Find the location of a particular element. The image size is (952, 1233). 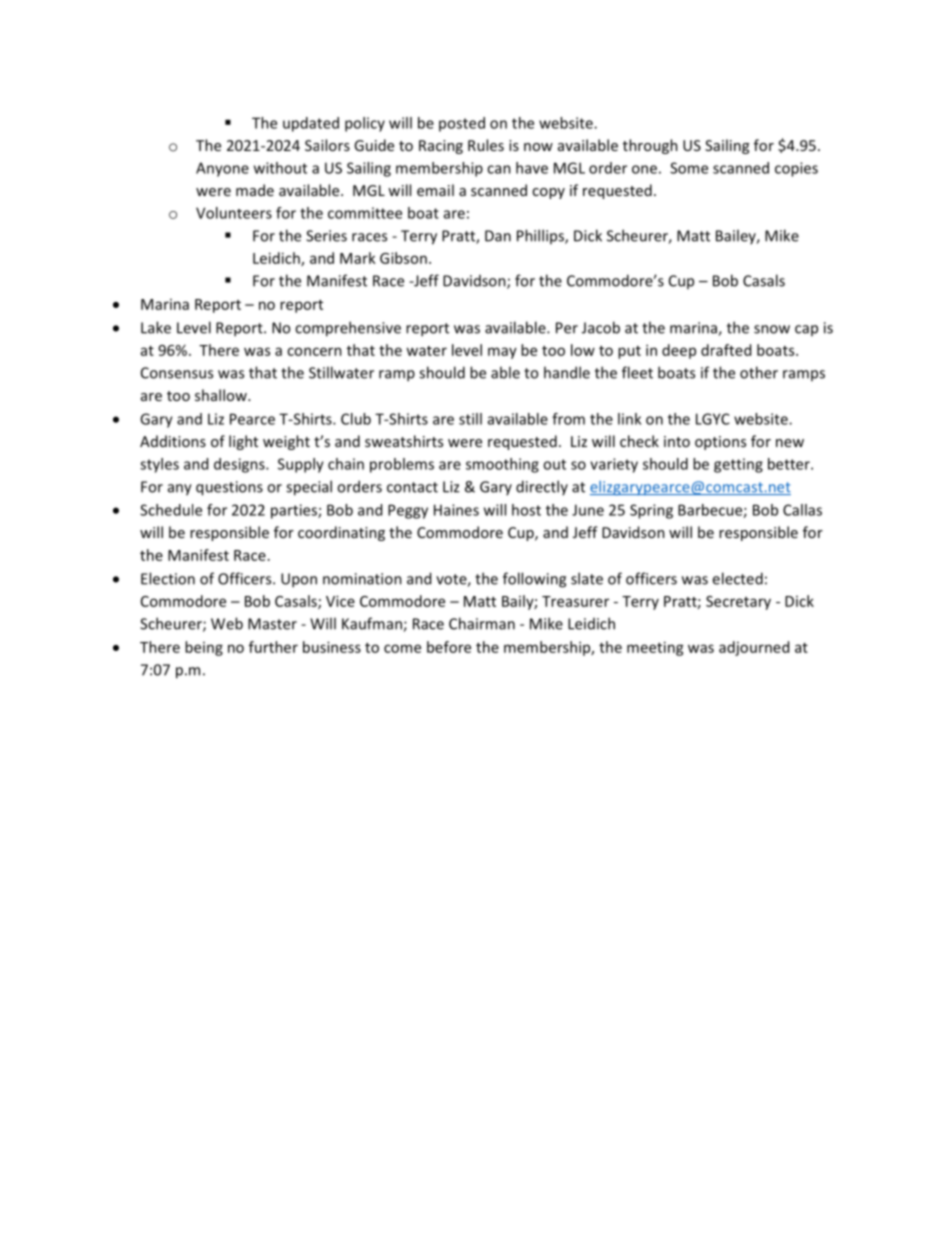

questions is located at coordinates (229, 488).
